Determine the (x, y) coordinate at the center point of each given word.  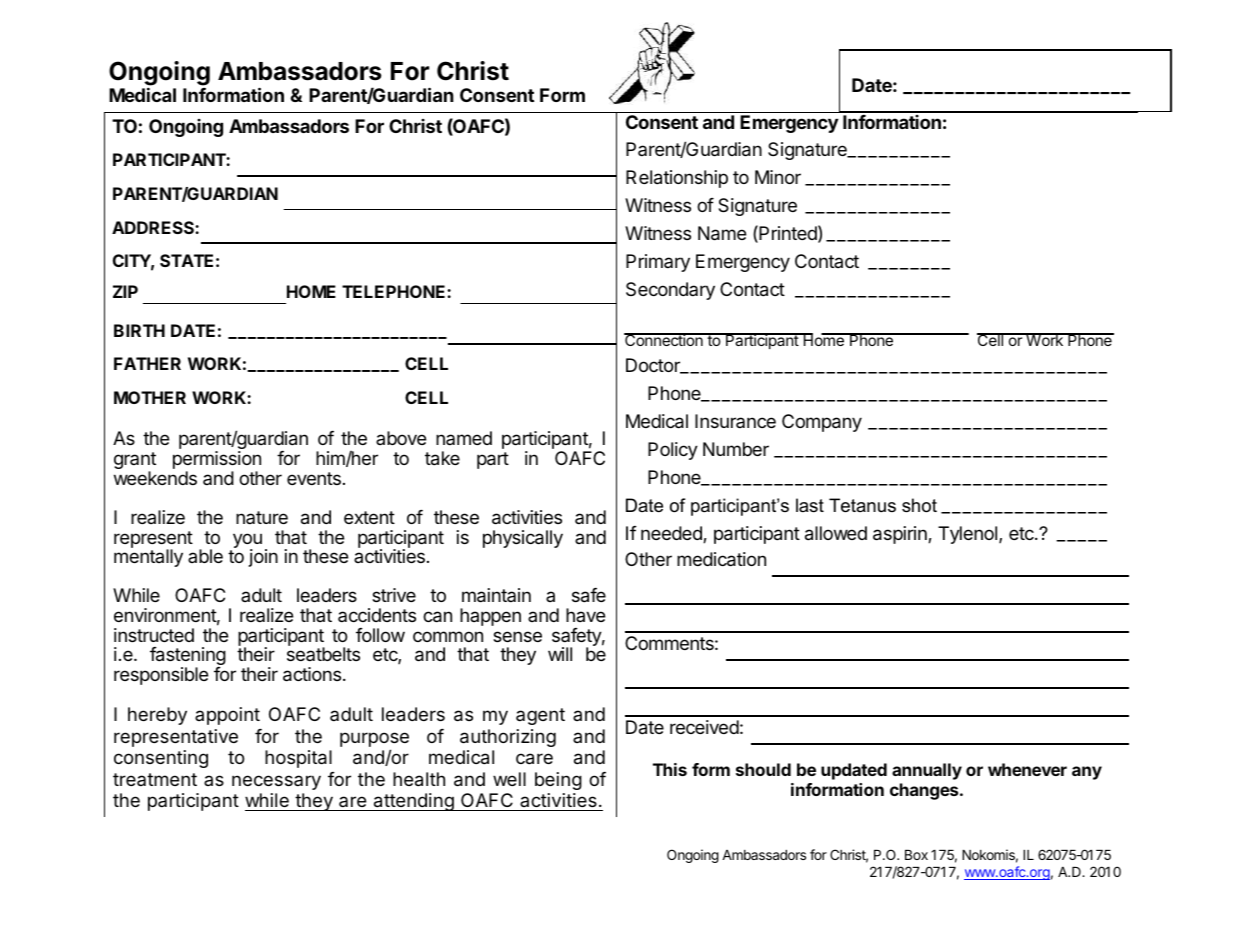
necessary (276, 782)
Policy (673, 451)
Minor (778, 177)
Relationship (677, 179)
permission (217, 461)
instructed (154, 635)
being (558, 781)
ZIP (125, 291)
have (585, 615)
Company (822, 423)
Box (916, 855)
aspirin (901, 535)
